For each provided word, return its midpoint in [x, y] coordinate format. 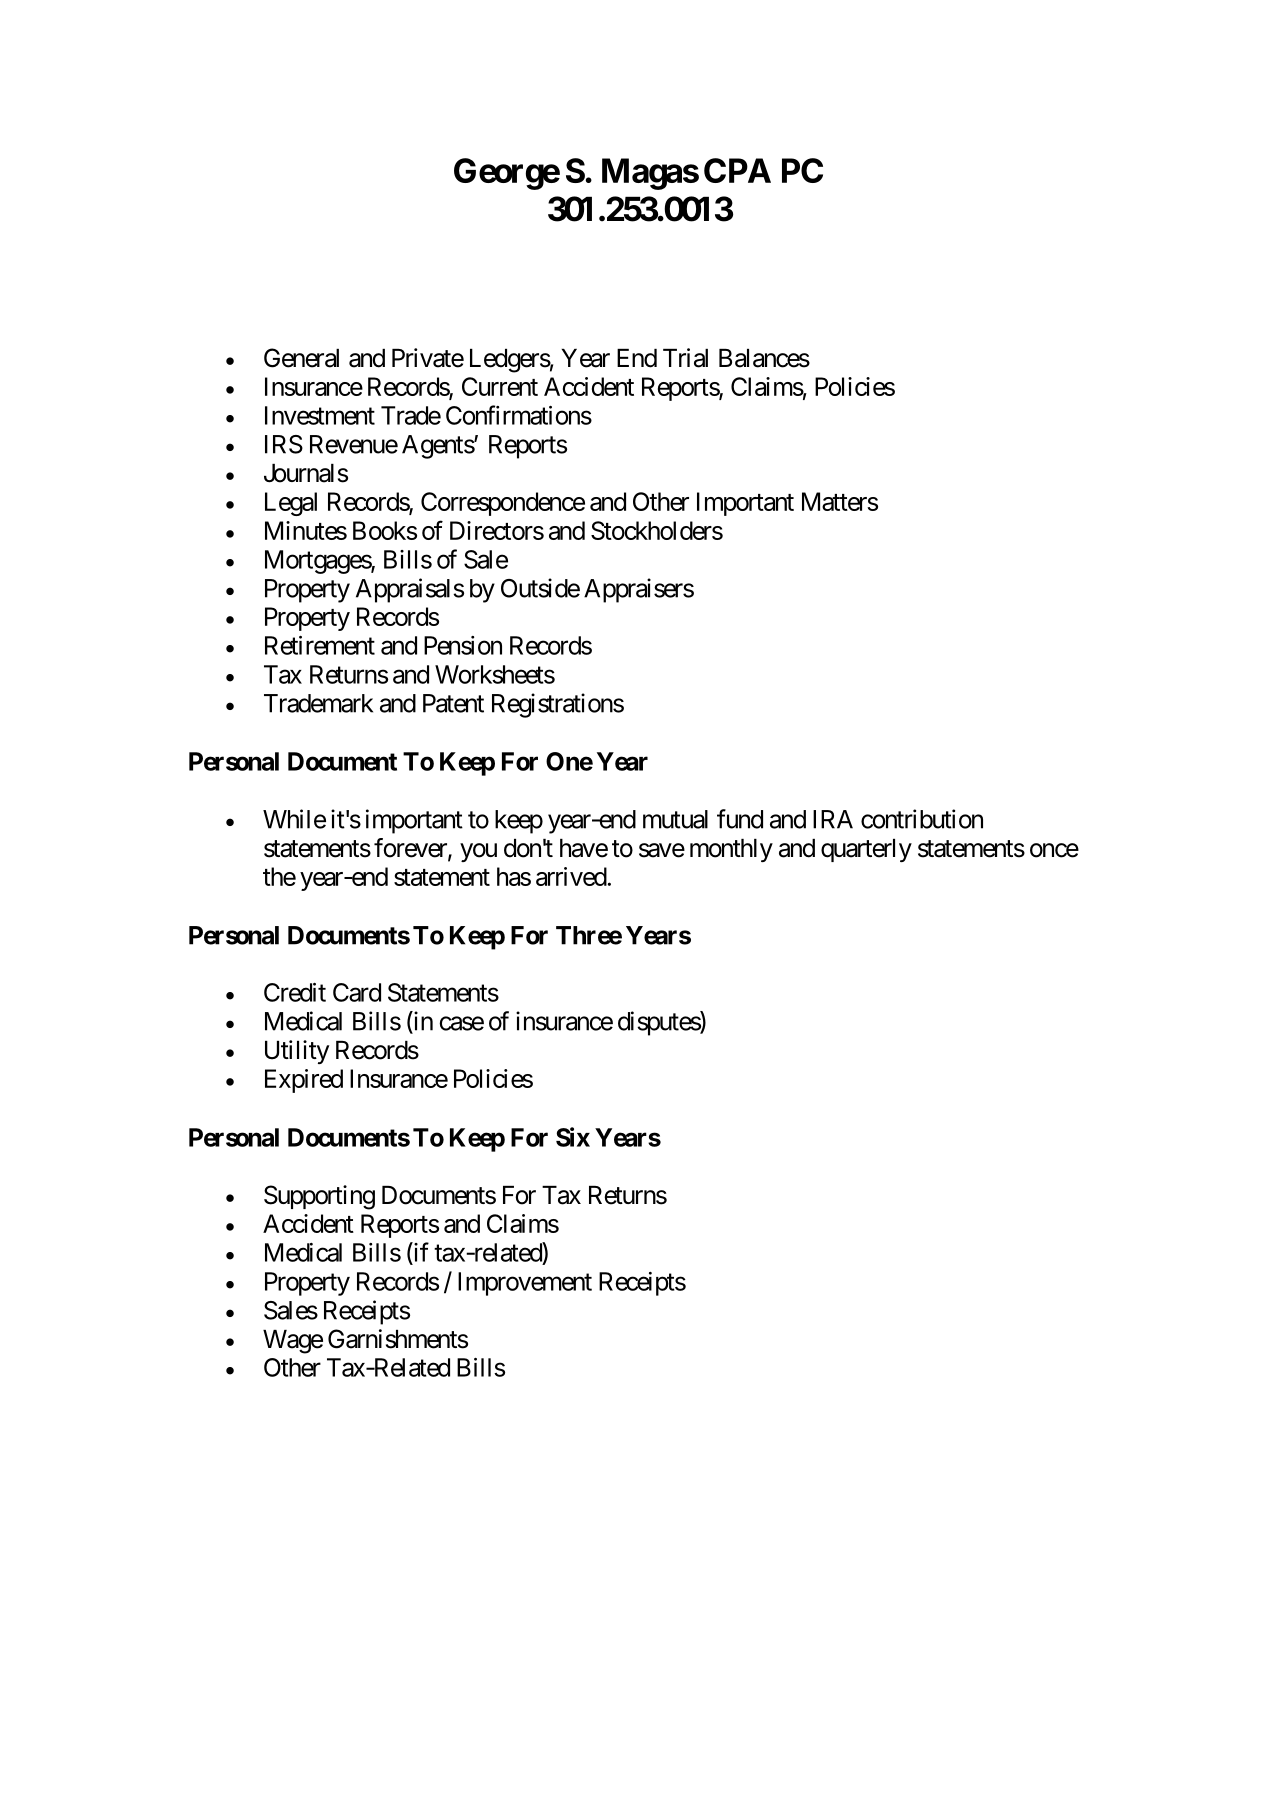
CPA [737, 170]
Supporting [319, 1197]
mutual [675, 819]
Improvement [525, 1284]
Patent [453, 703]
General [301, 358]
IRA [833, 819]
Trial [685, 358]
